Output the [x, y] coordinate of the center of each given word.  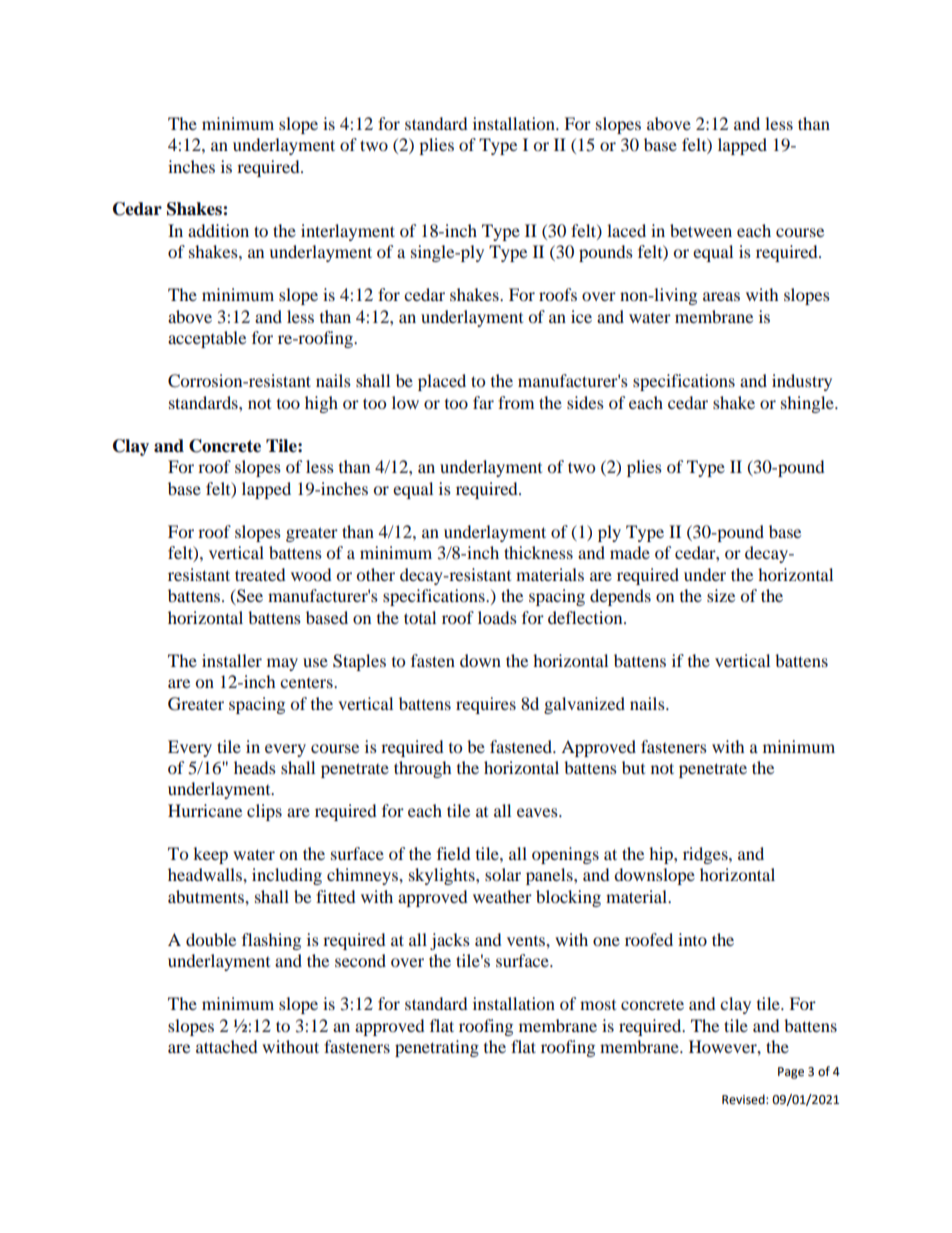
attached [226, 1046]
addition [218, 230]
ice [581, 316]
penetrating [437, 1048]
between [701, 230]
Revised [744, 1099]
